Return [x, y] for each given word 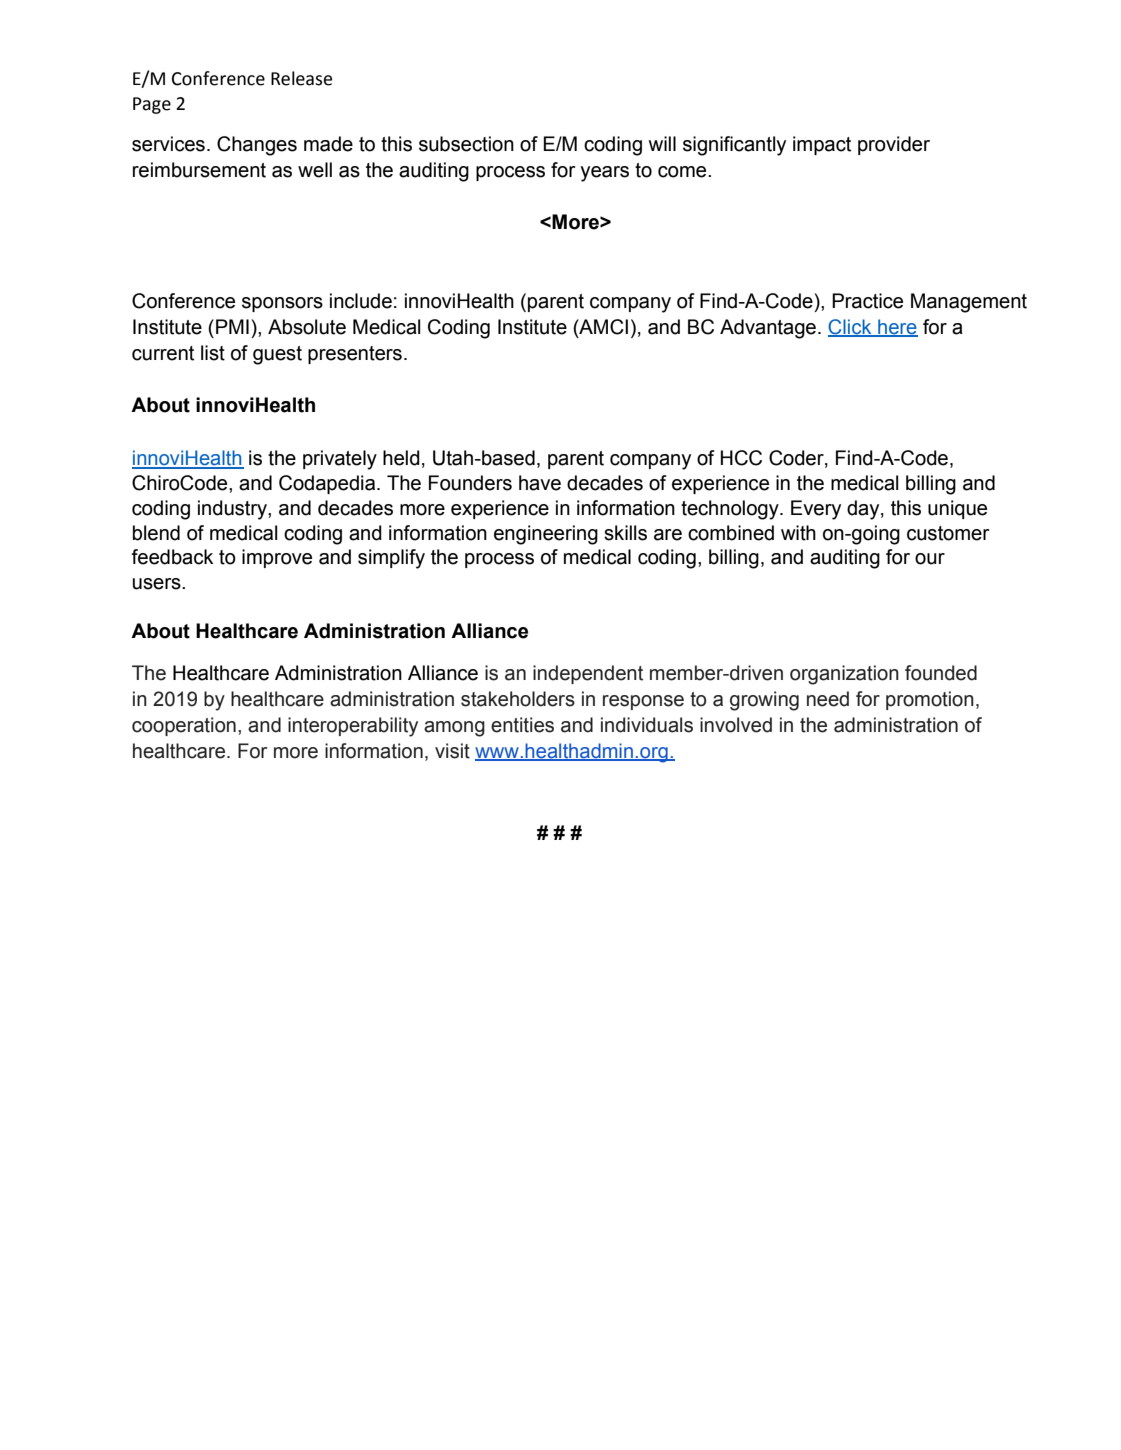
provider [894, 145]
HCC [741, 458]
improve [277, 558]
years [604, 174]
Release [301, 78]
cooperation [184, 726]
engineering [546, 535]
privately [340, 460]
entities [522, 725]
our [930, 559]
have [540, 483]
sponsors [282, 304]
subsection [466, 144]
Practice [867, 301]
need [828, 699]
